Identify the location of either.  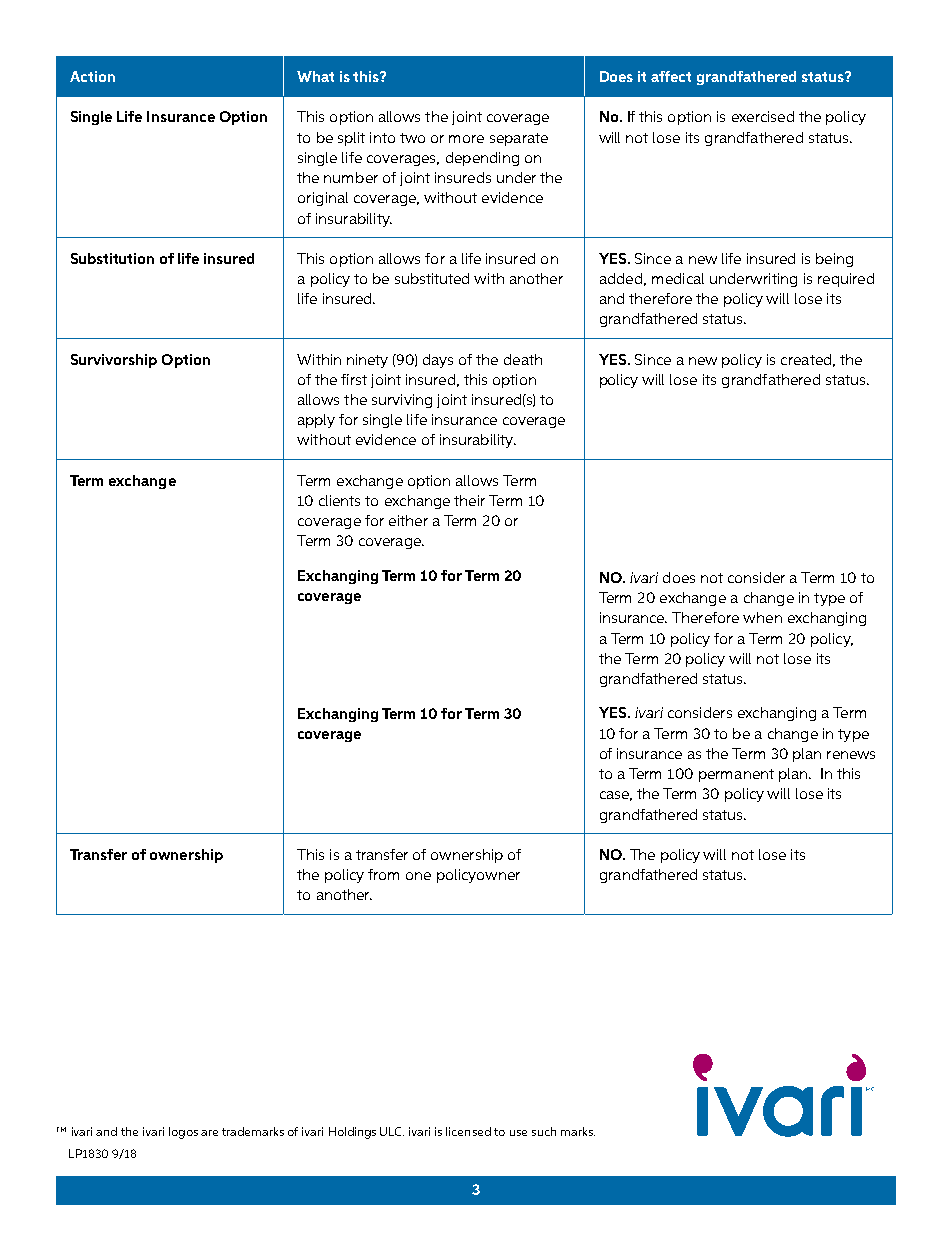
(408, 520).
